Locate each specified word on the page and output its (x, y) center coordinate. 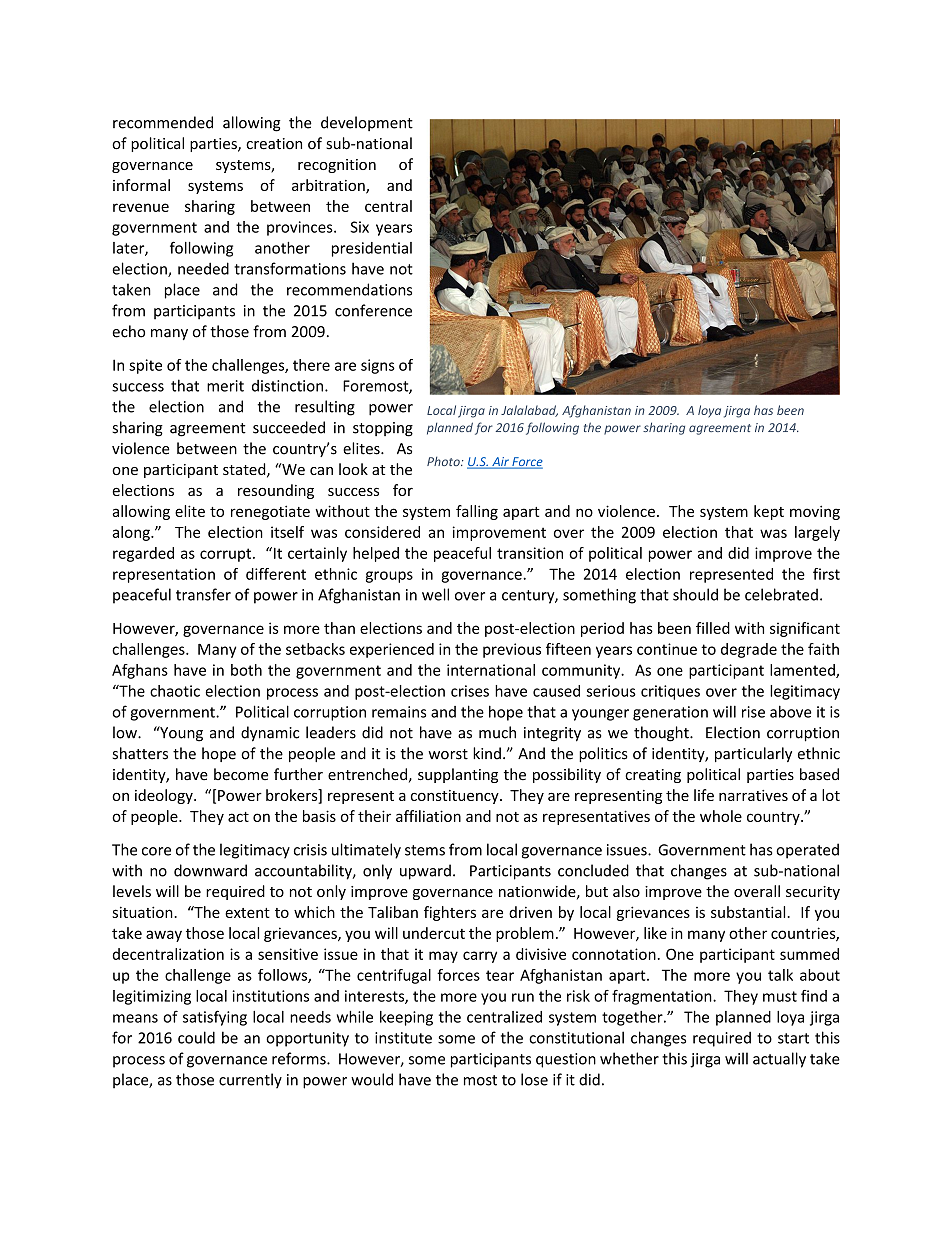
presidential (372, 249)
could (196, 1037)
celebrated (781, 594)
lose (534, 1079)
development (367, 123)
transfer (203, 594)
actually (779, 1060)
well (435, 594)
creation (274, 144)
